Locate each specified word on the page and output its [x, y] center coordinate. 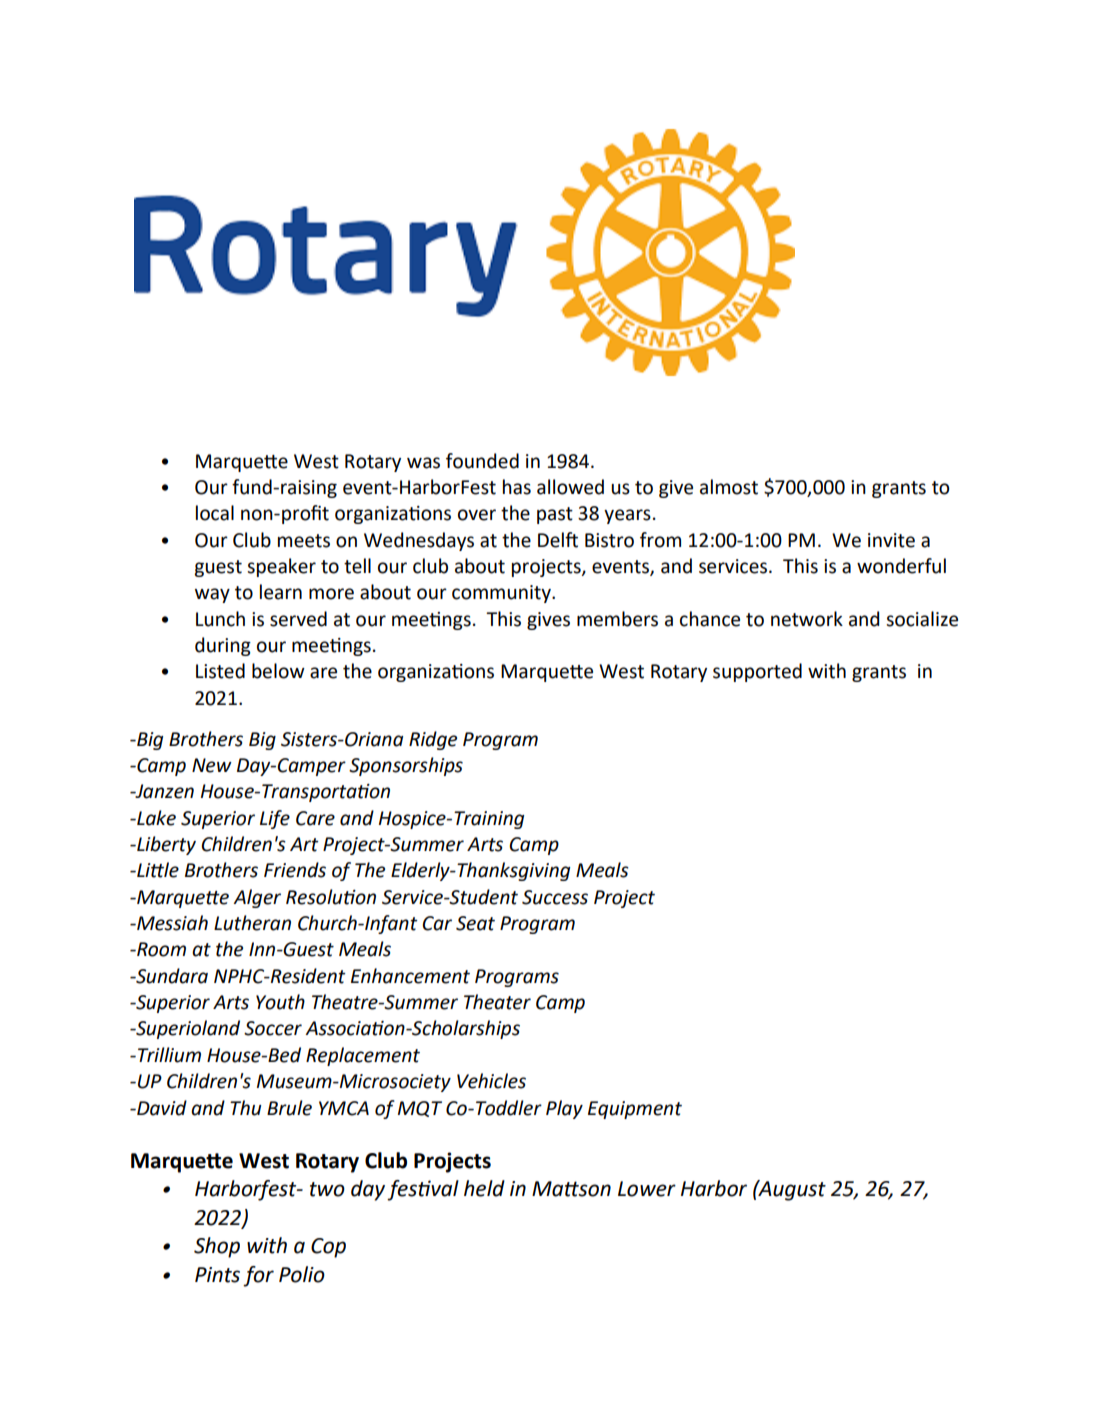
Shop [217, 1247]
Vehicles [491, 1081]
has [517, 487]
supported [757, 672]
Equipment [635, 1110]
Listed [220, 671]
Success [555, 897]
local [215, 513]
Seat [475, 923]
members [617, 619]
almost [729, 487]
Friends [295, 870]
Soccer [273, 1028]
